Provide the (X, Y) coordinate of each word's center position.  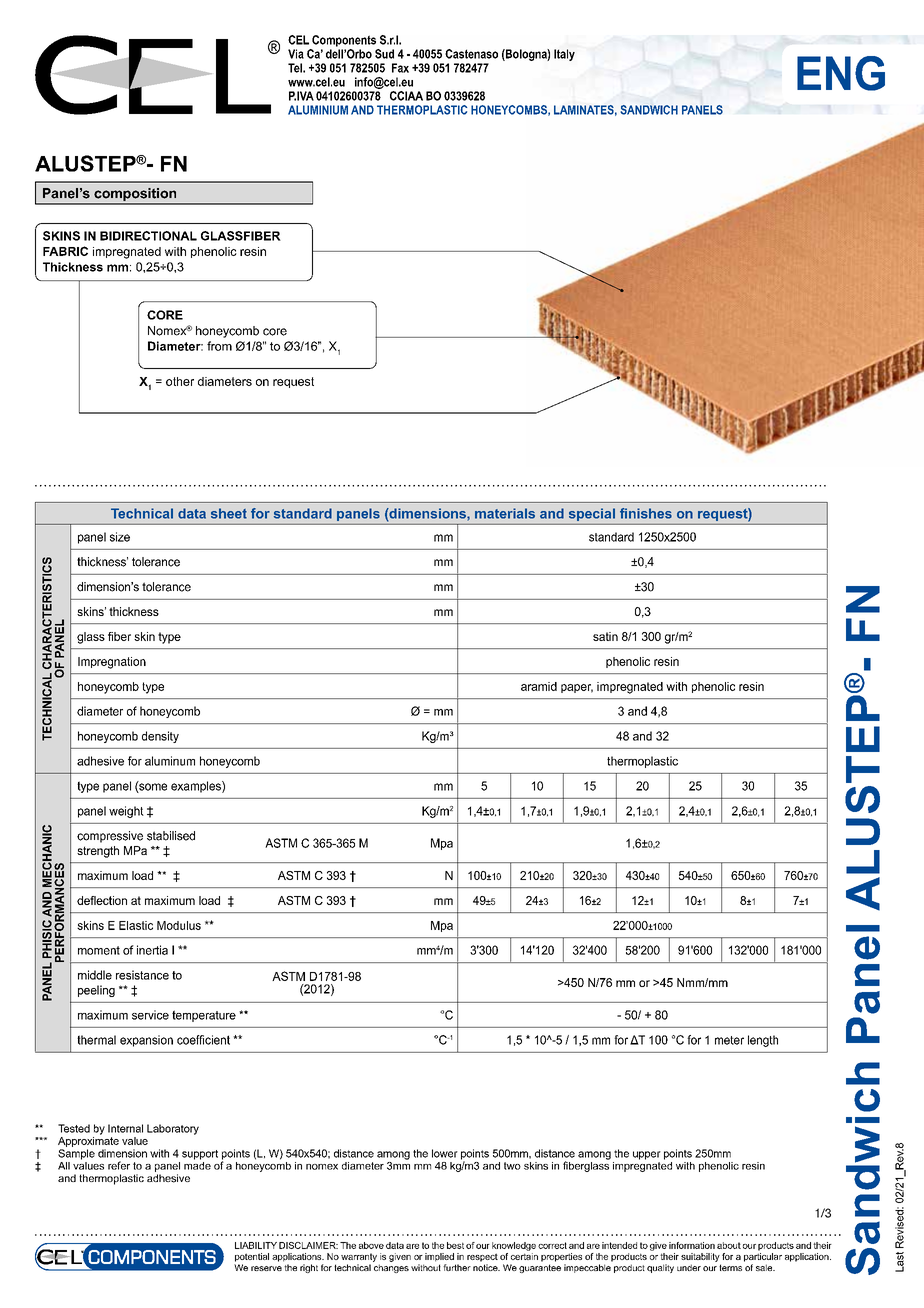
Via (296, 54)
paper (577, 688)
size (120, 537)
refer (119, 1165)
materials (505, 513)
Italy (564, 55)
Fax (400, 68)
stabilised (171, 836)
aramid (539, 686)
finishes (646, 513)
